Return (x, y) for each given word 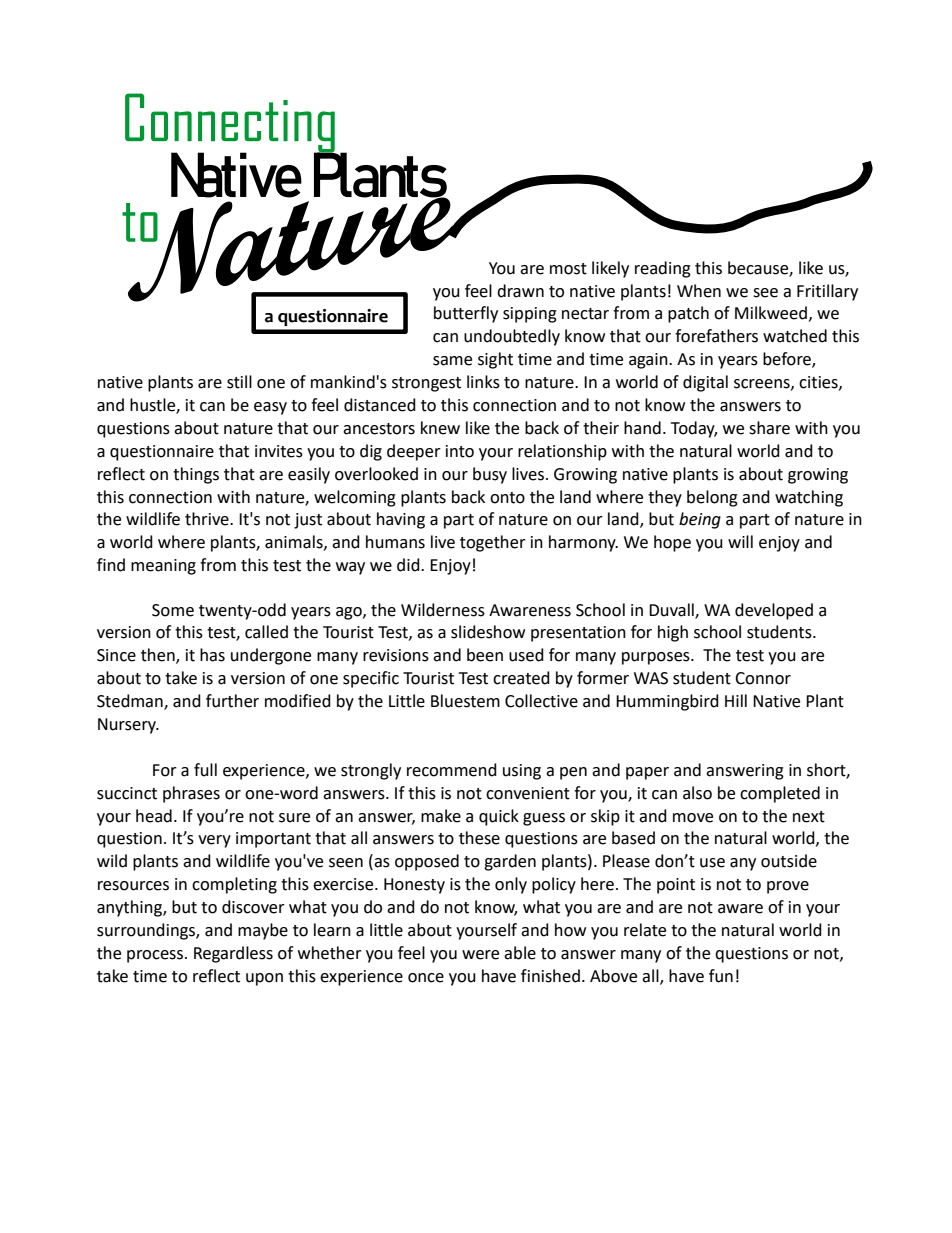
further (232, 701)
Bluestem (465, 701)
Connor (763, 678)
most (568, 269)
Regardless (233, 954)
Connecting (231, 124)
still (239, 382)
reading (663, 269)
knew (440, 428)
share (769, 428)
